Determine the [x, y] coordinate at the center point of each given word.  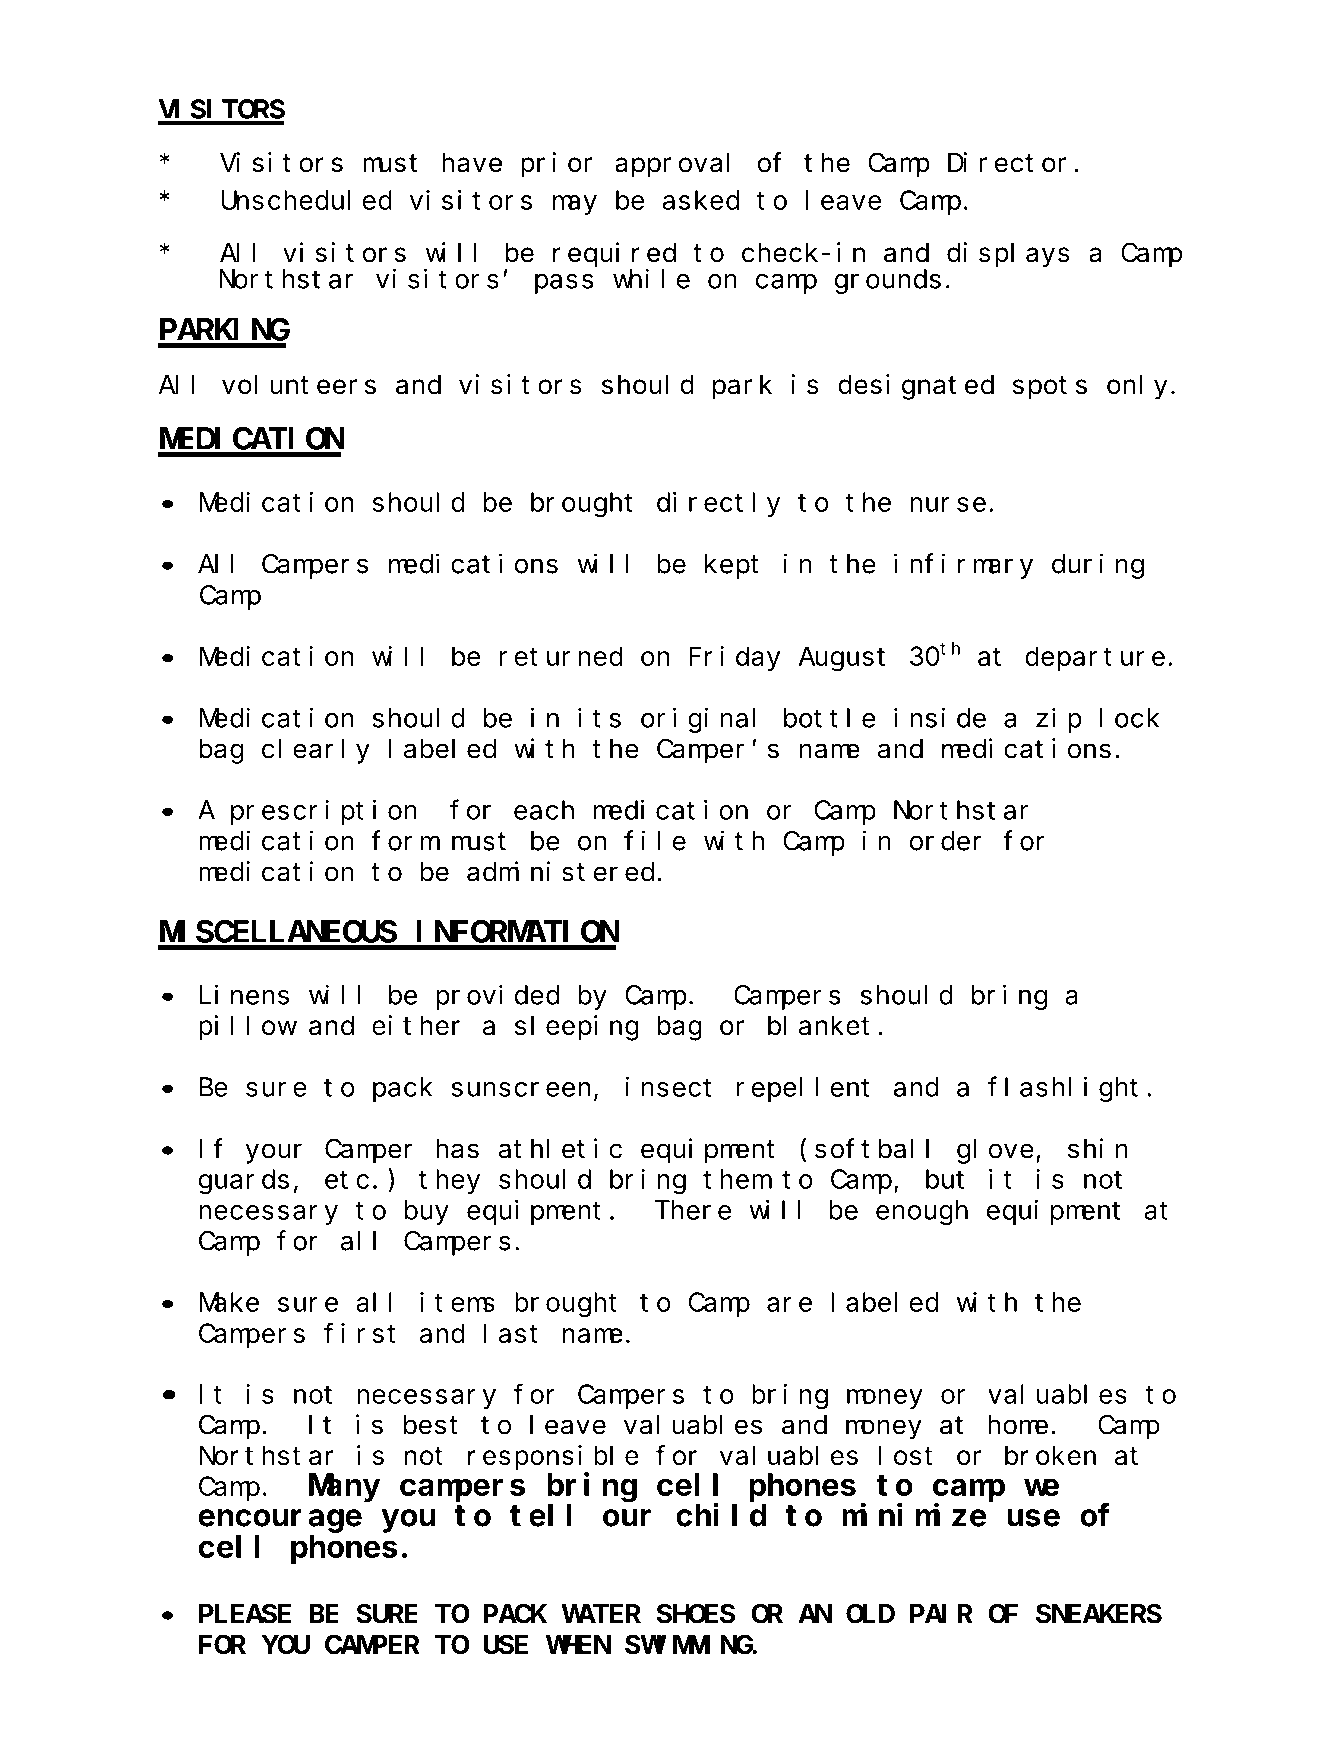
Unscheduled [306, 200]
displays [1008, 255]
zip [1059, 720]
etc [347, 1180]
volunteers [299, 385]
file [655, 841]
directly [718, 504]
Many [345, 1489]
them [736, 1179]
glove [995, 1151]
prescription [324, 812]
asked [701, 200]
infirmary [963, 566]
